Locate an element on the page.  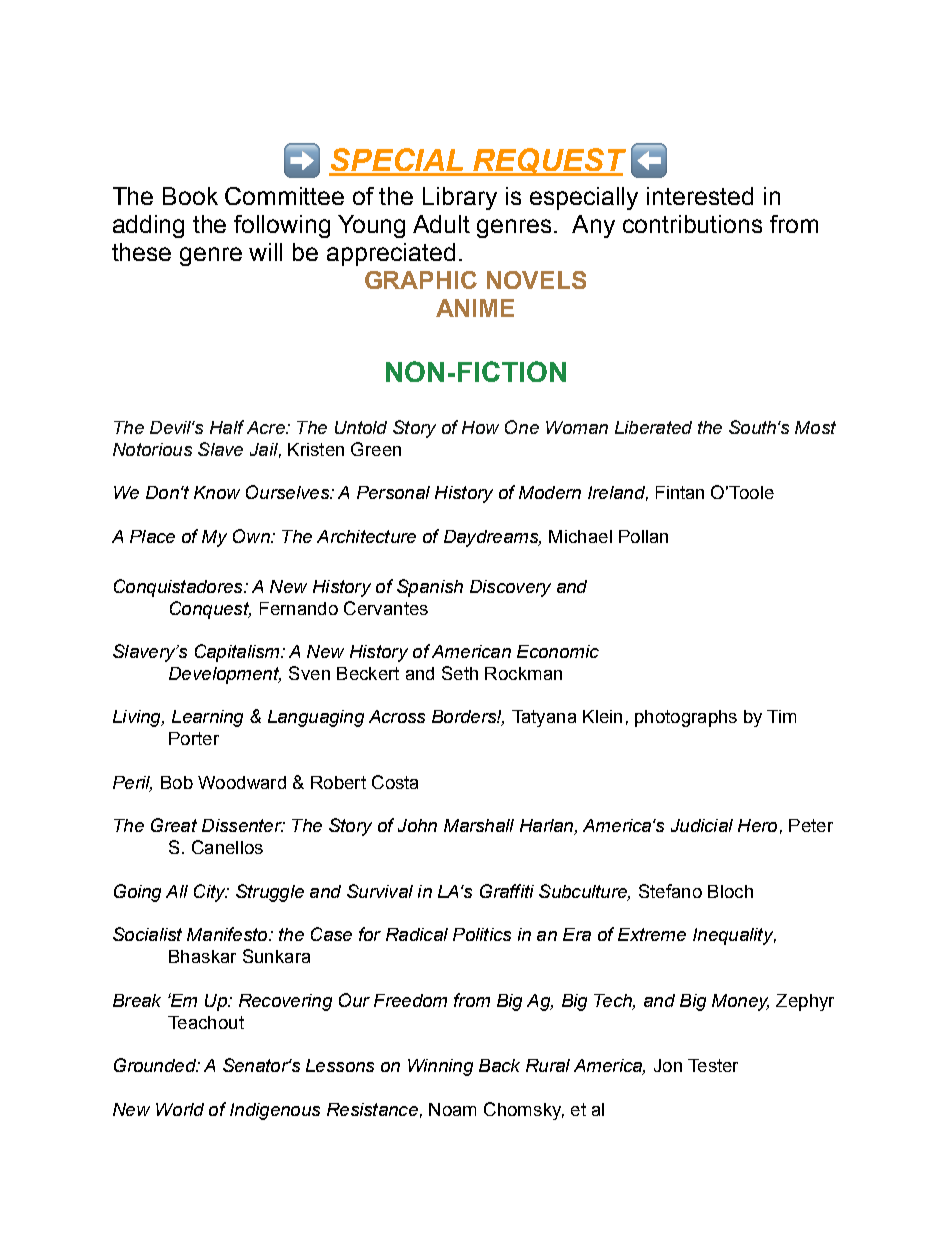
City is located at coordinates (211, 893).
